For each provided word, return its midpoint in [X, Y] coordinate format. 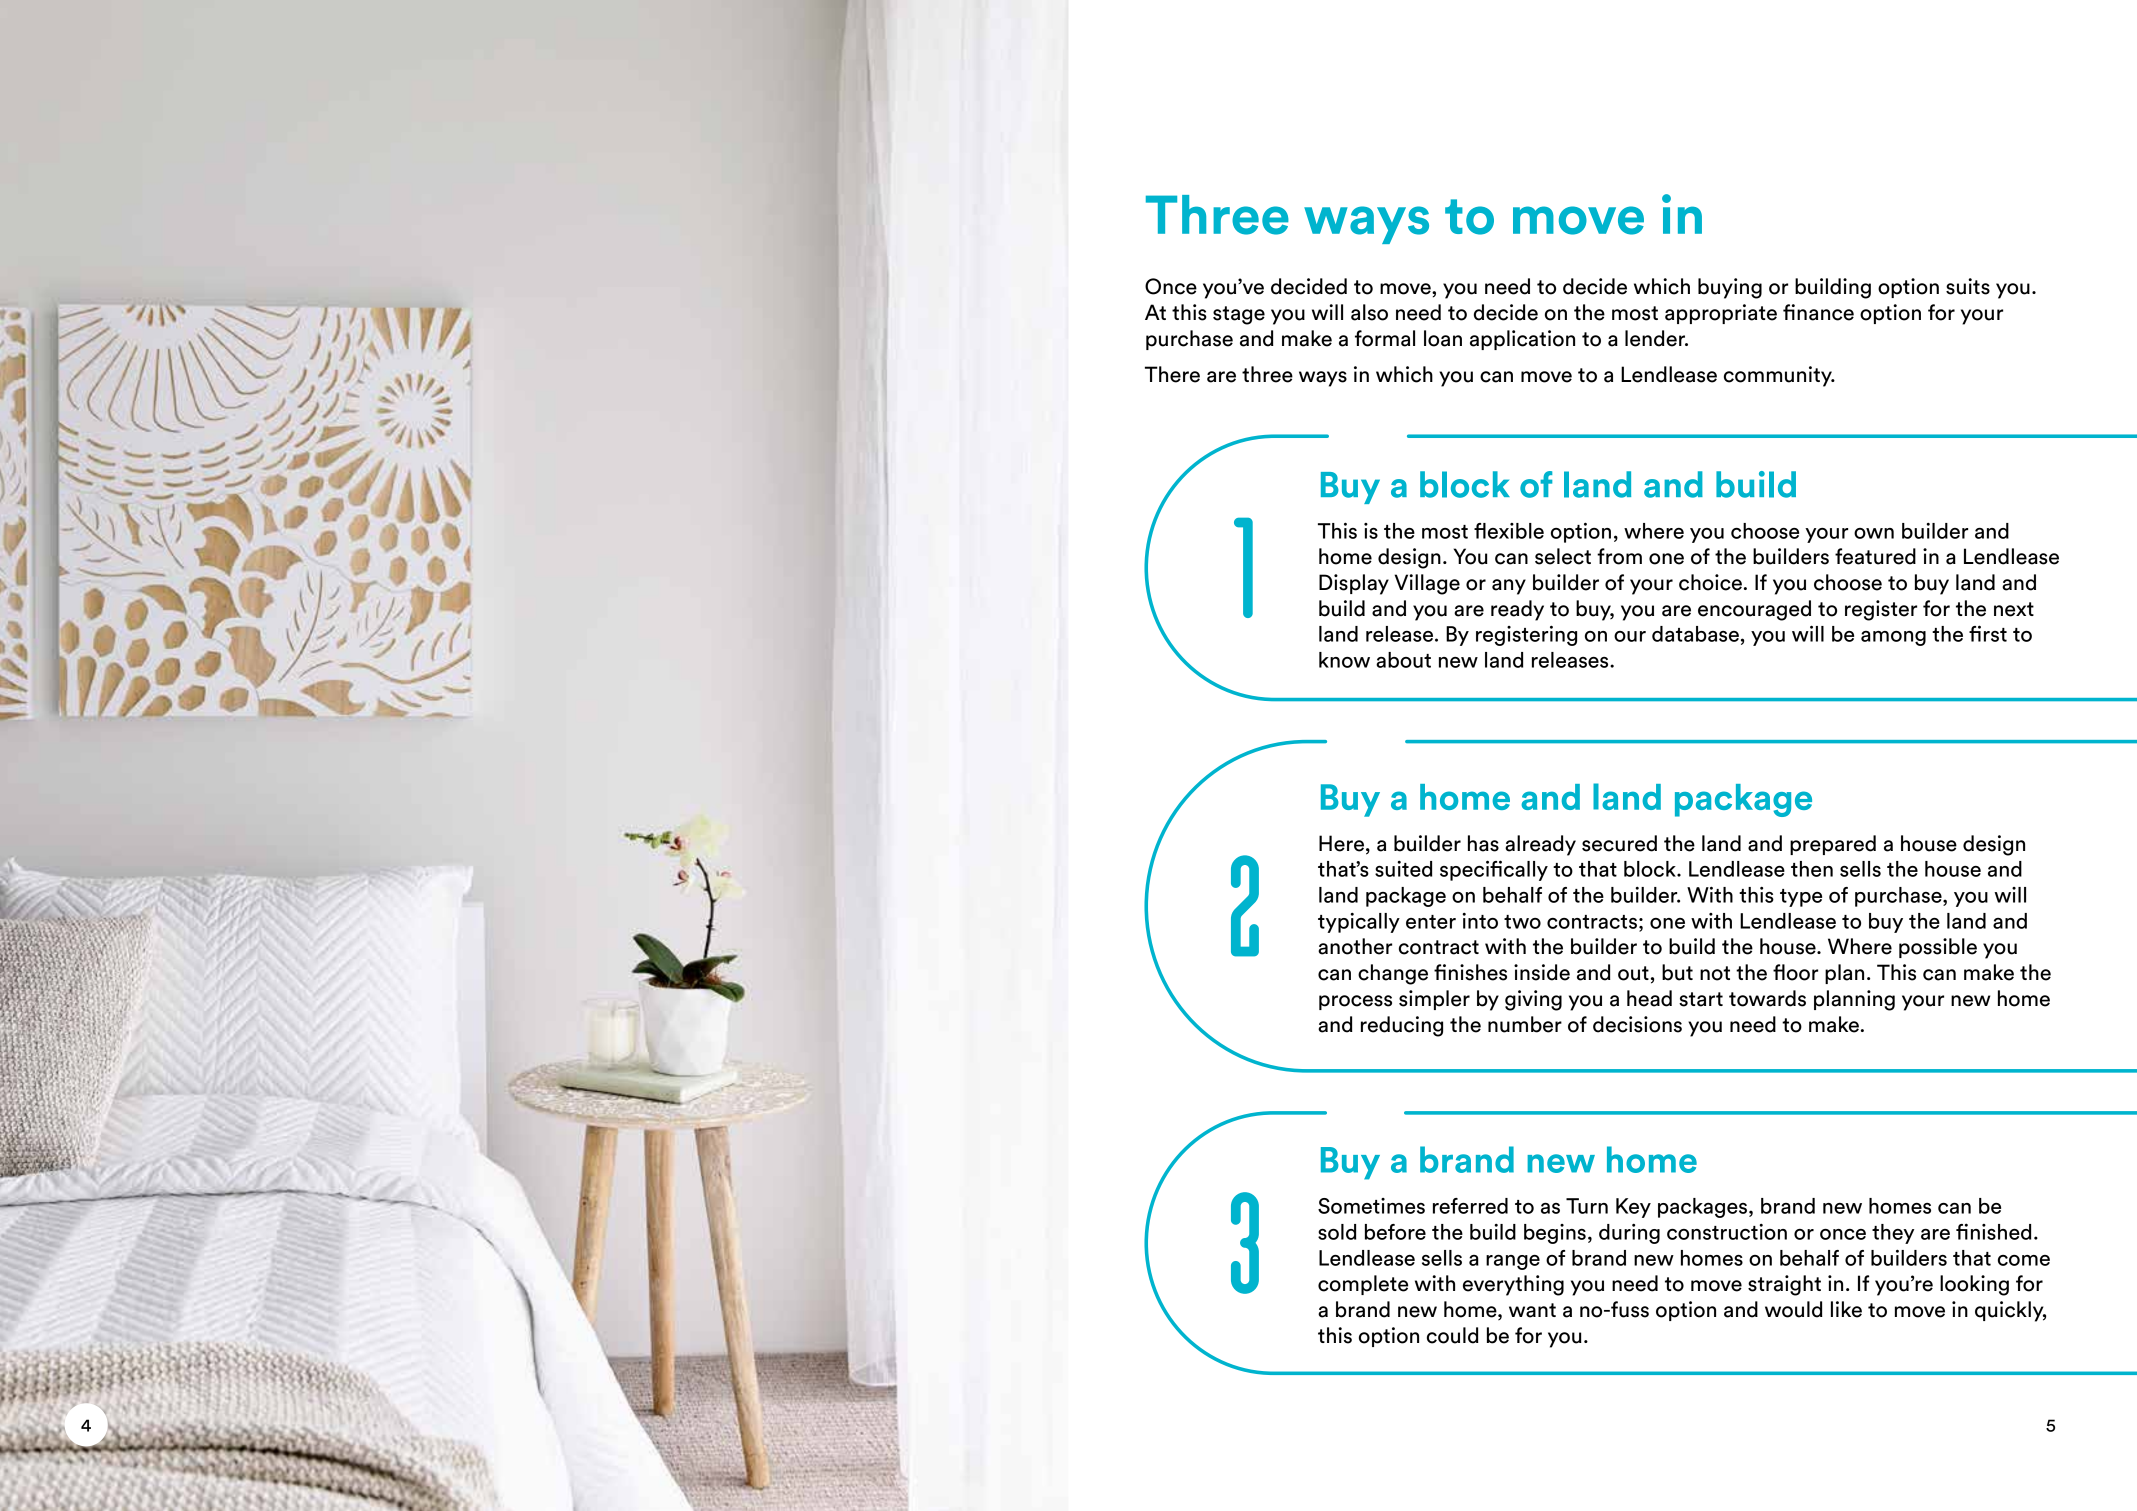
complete [1363, 1285]
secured [1619, 843]
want [1532, 1310]
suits [1968, 286]
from [1619, 556]
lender [1656, 338]
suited [1403, 869]
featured [1875, 556]
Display [1354, 584]
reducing [1402, 1026]
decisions [1637, 1024]
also [1369, 312]
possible [1938, 948]
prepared [1833, 845]
